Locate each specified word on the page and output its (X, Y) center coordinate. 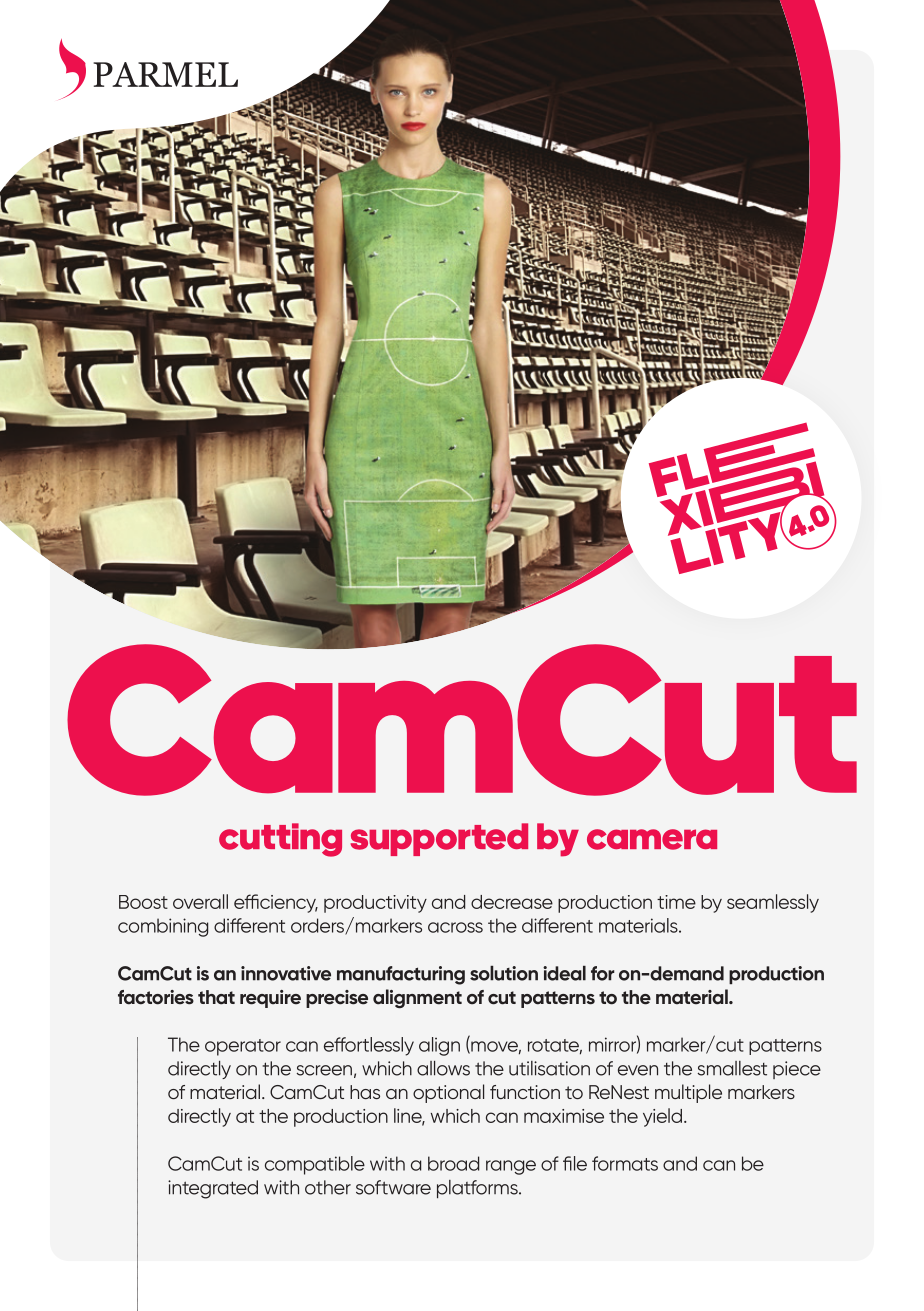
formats (625, 1163)
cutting (280, 840)
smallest (732, 1068)
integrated (213, 1189)
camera (652, 839)
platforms (478, 1189)
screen (324, 1070)
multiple (688, 1093)
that (216, 997)
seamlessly (773, 903)
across (455, 927)
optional (448, 1093)
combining (163, 927)
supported (439, 839)
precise (337, 999)
